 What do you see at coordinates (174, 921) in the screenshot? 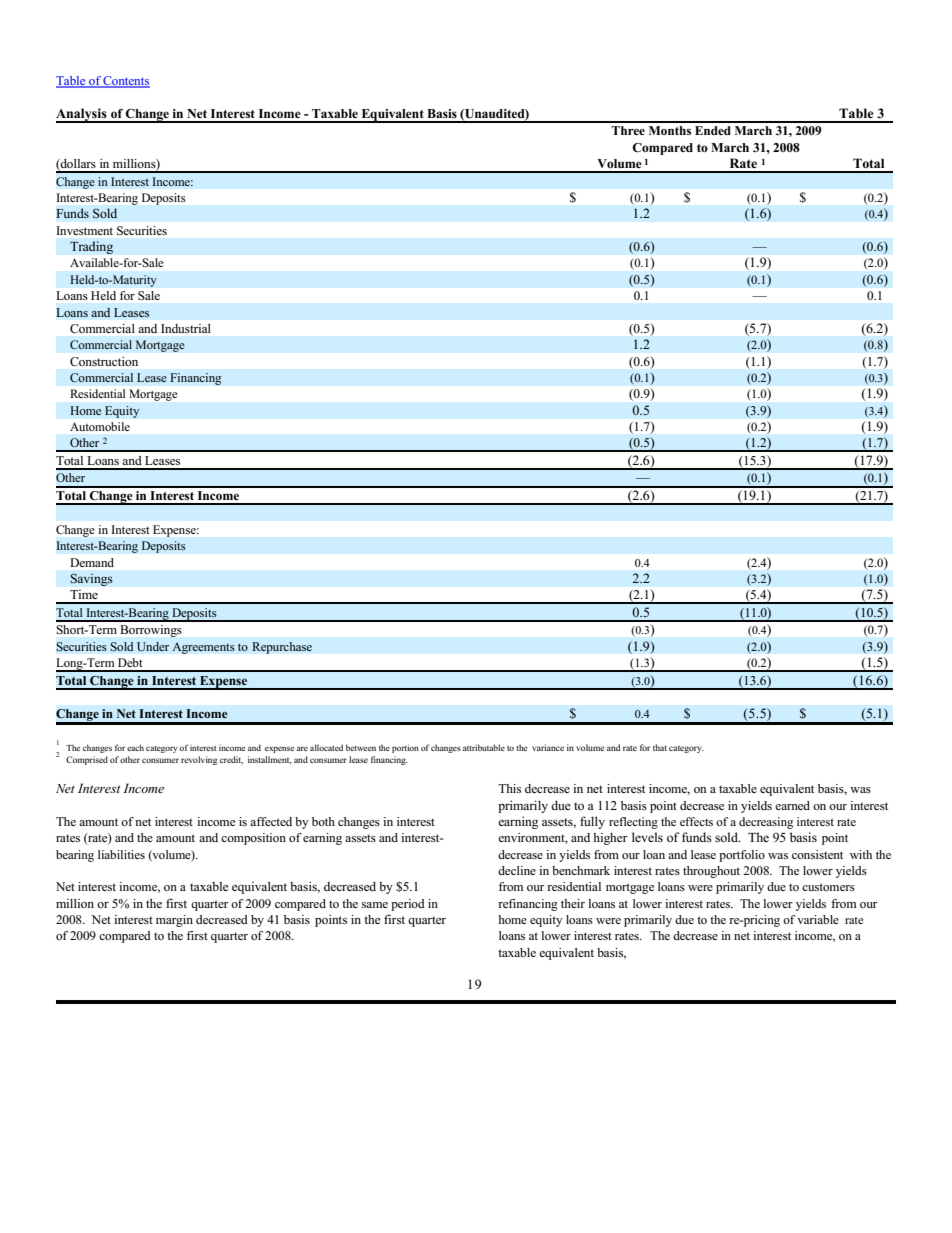
I see `margin` at bounding box center [174, 921].
